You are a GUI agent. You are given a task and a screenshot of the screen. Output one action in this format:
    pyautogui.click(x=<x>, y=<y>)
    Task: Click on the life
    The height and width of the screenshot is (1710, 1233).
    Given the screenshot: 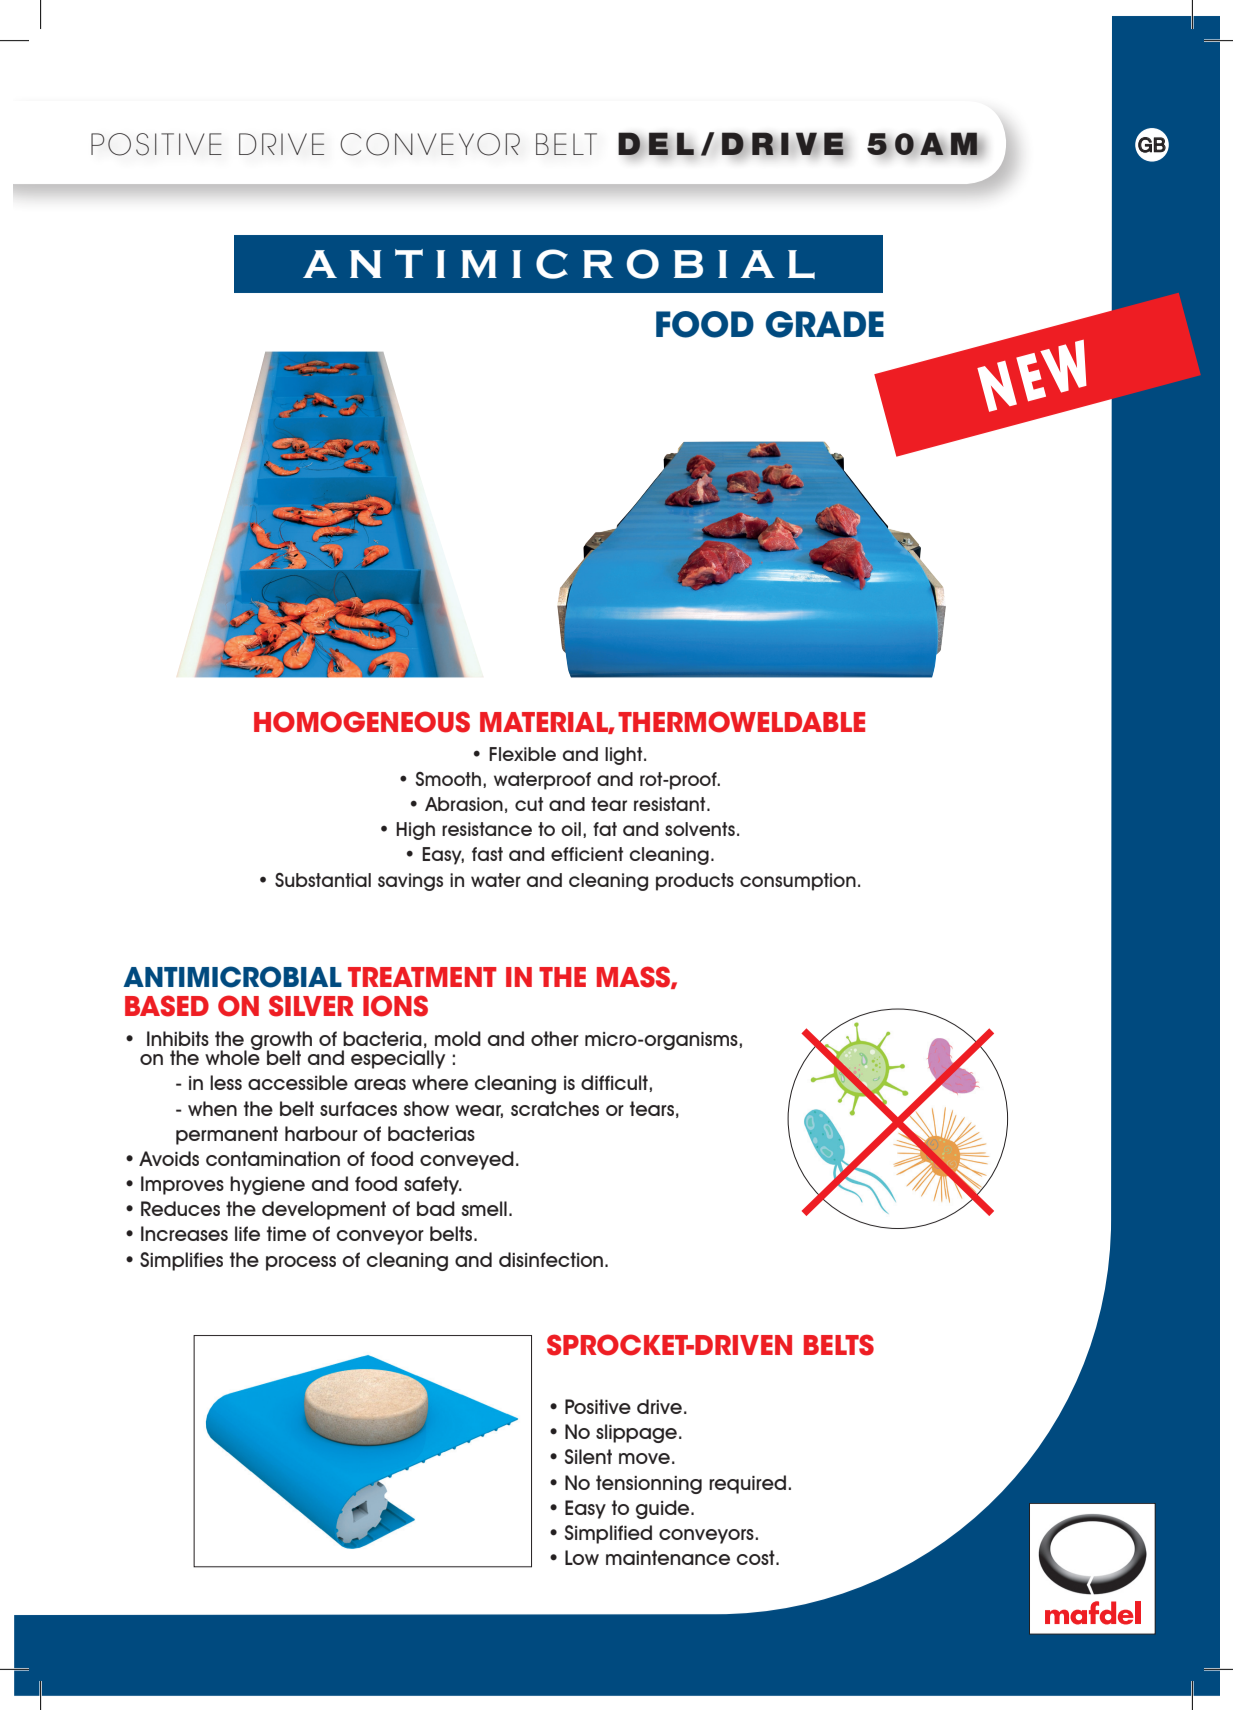 What is the action you would take?
    pyautogui.click(x=247, y=1233)
